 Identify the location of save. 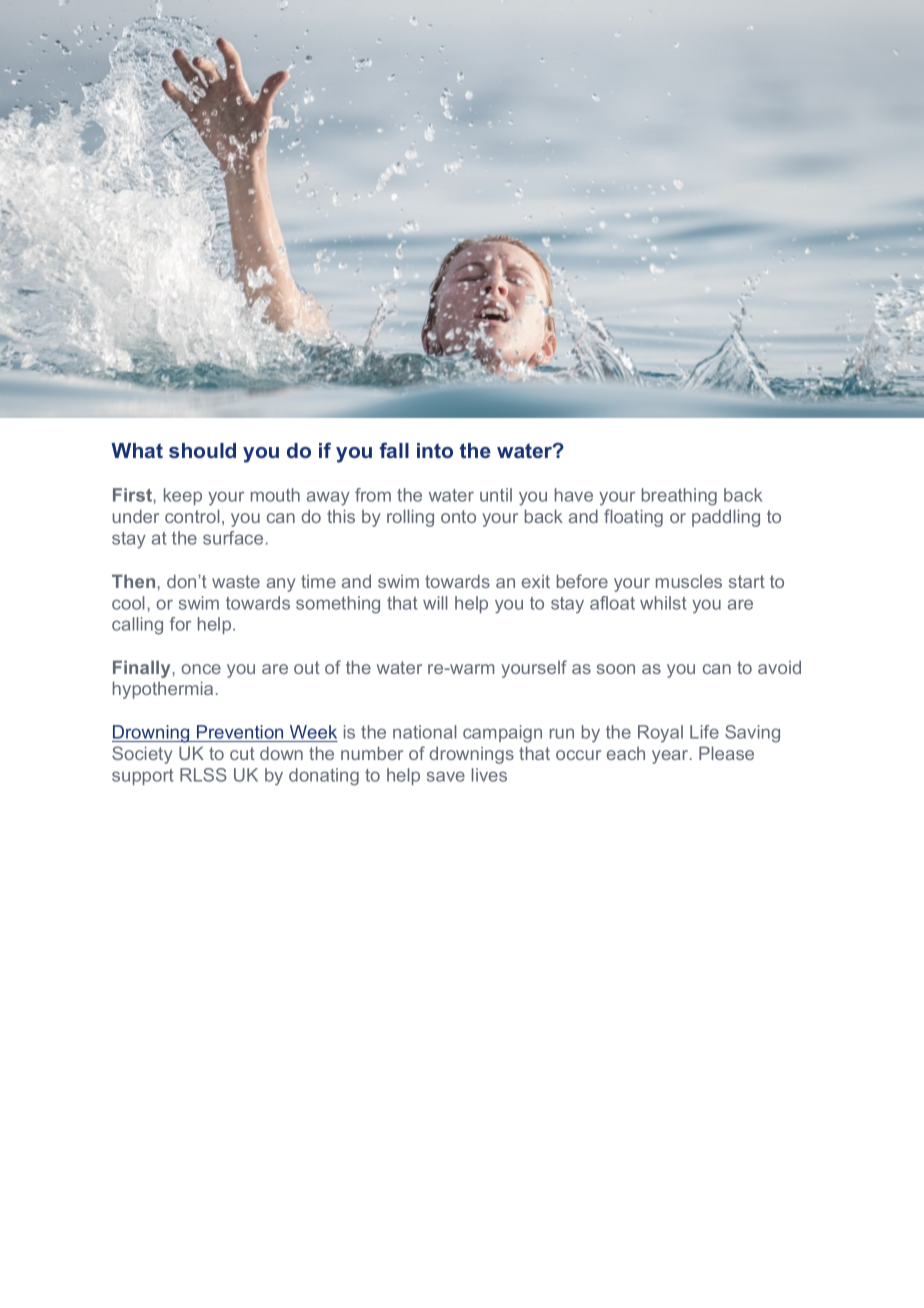
(446, 776).
